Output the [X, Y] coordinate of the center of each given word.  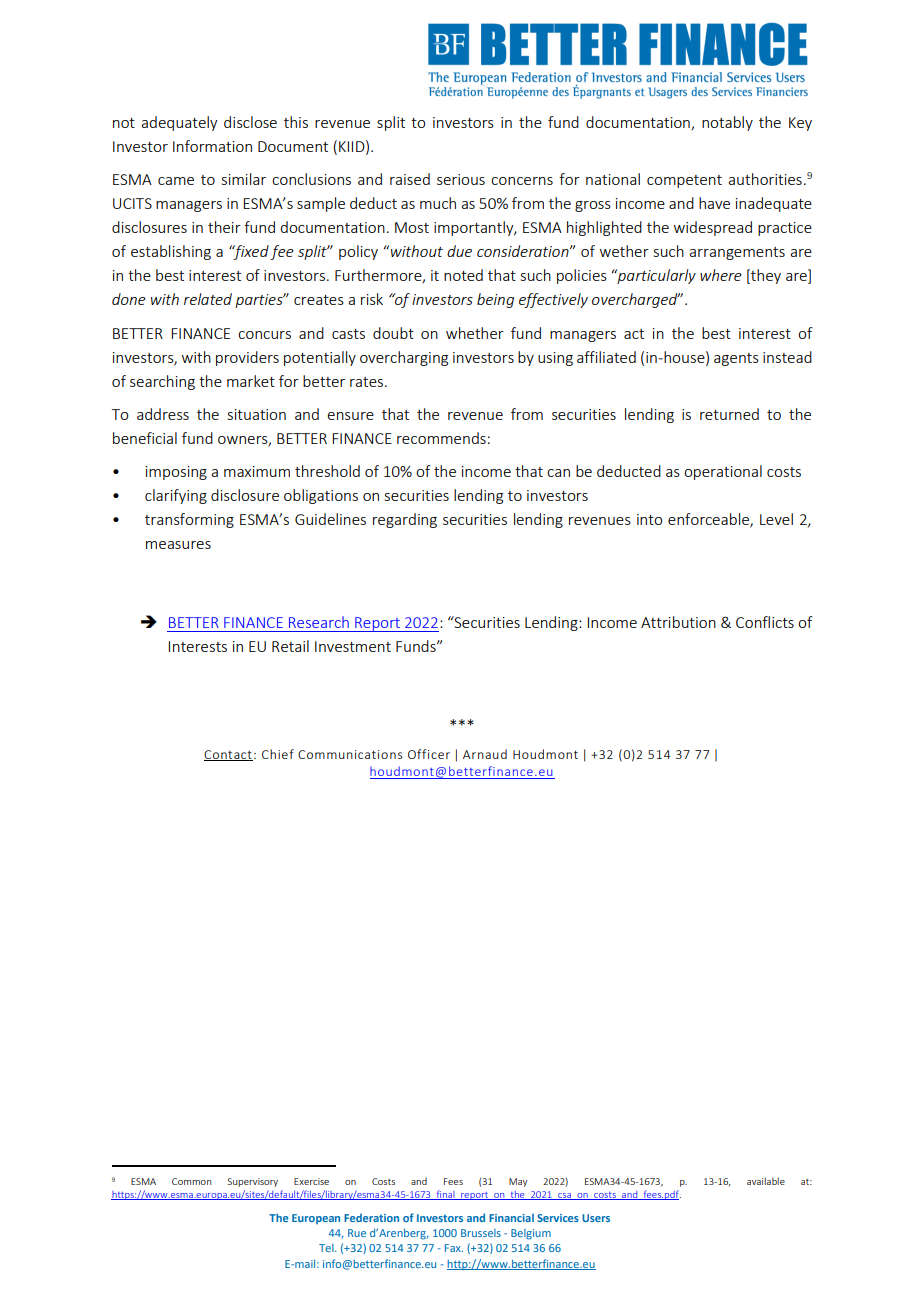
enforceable [709, 520]
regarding [405, 520]
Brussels [481, 1233]
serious [461, 179]
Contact [228, 755]
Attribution [678, 622]
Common [192, 1181]
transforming [189, 520]
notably [727, 123]
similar [244, 179]
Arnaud [485, 754]
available [766, 1181]
